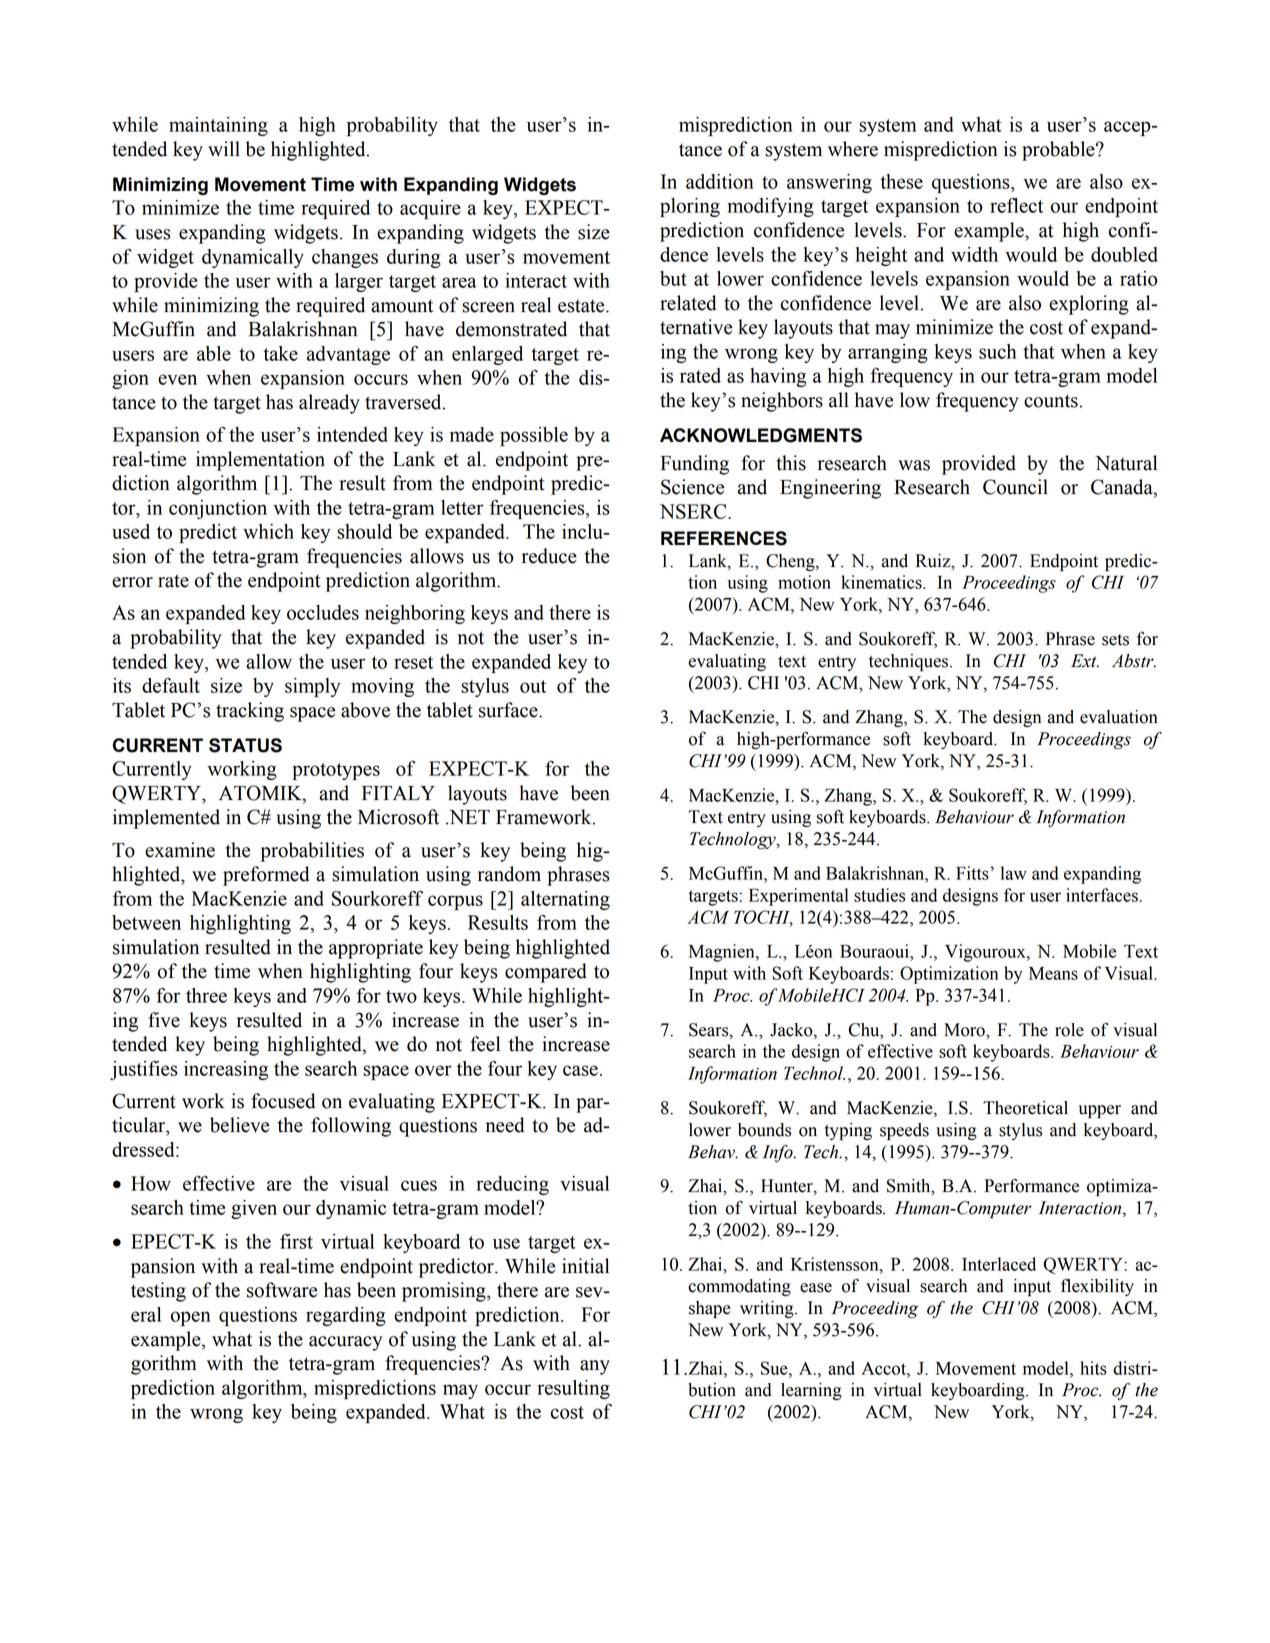  I want to click on reflect, so click(1016, 205).
